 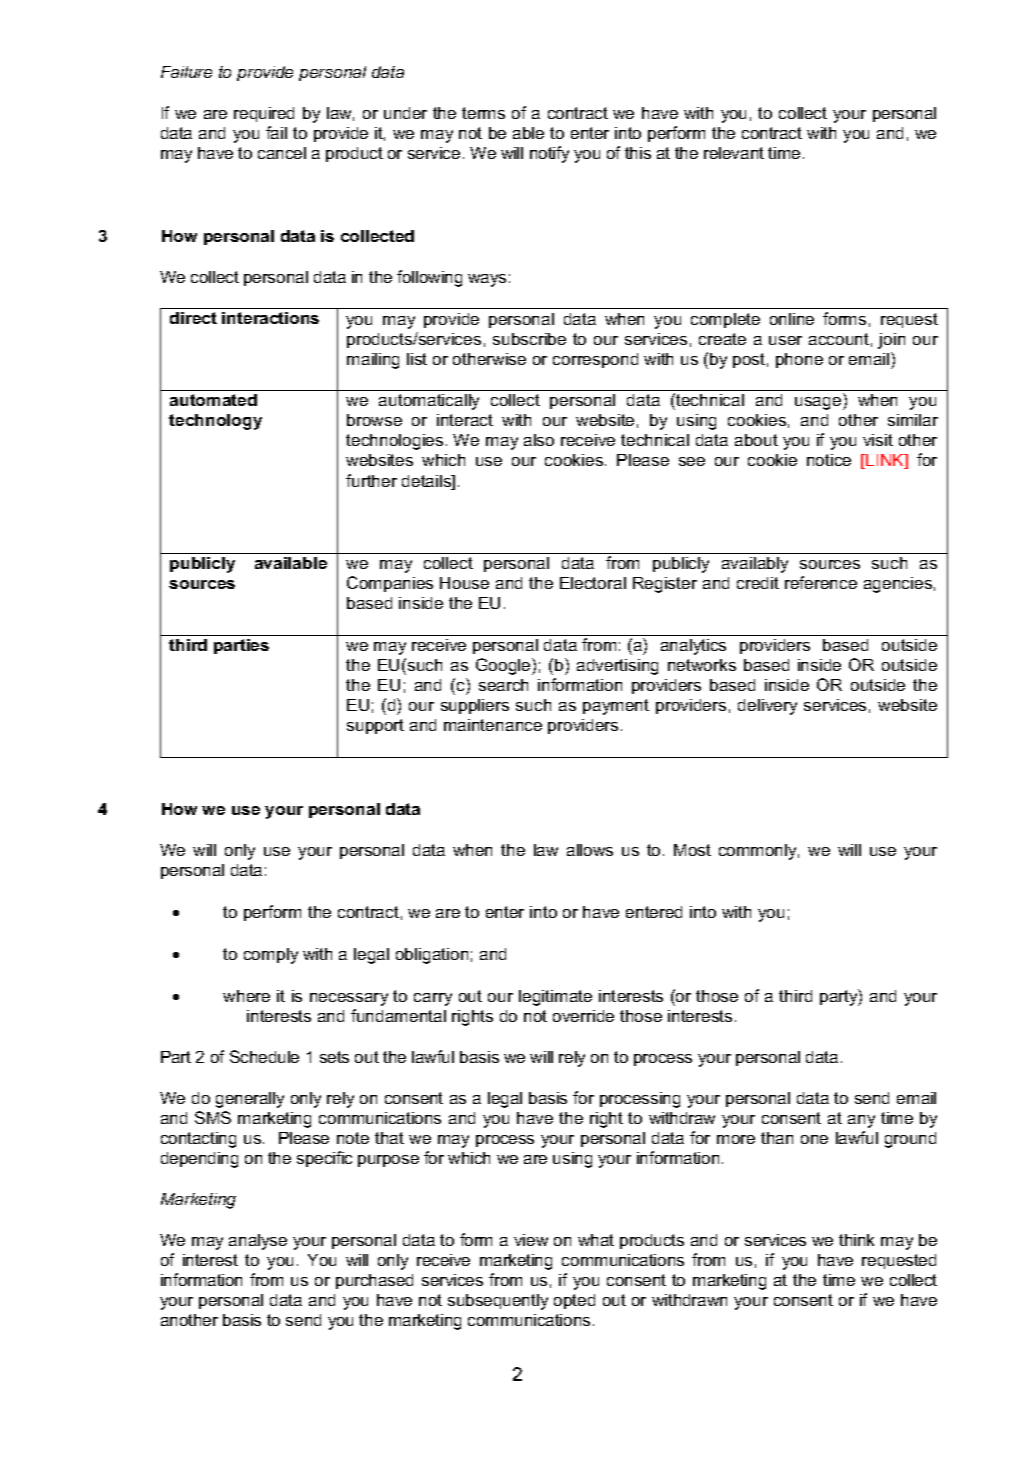 What do you see at coordinates (734, 153) in the screenshot?
I see `relevant` at bounding box center [734, 153].
